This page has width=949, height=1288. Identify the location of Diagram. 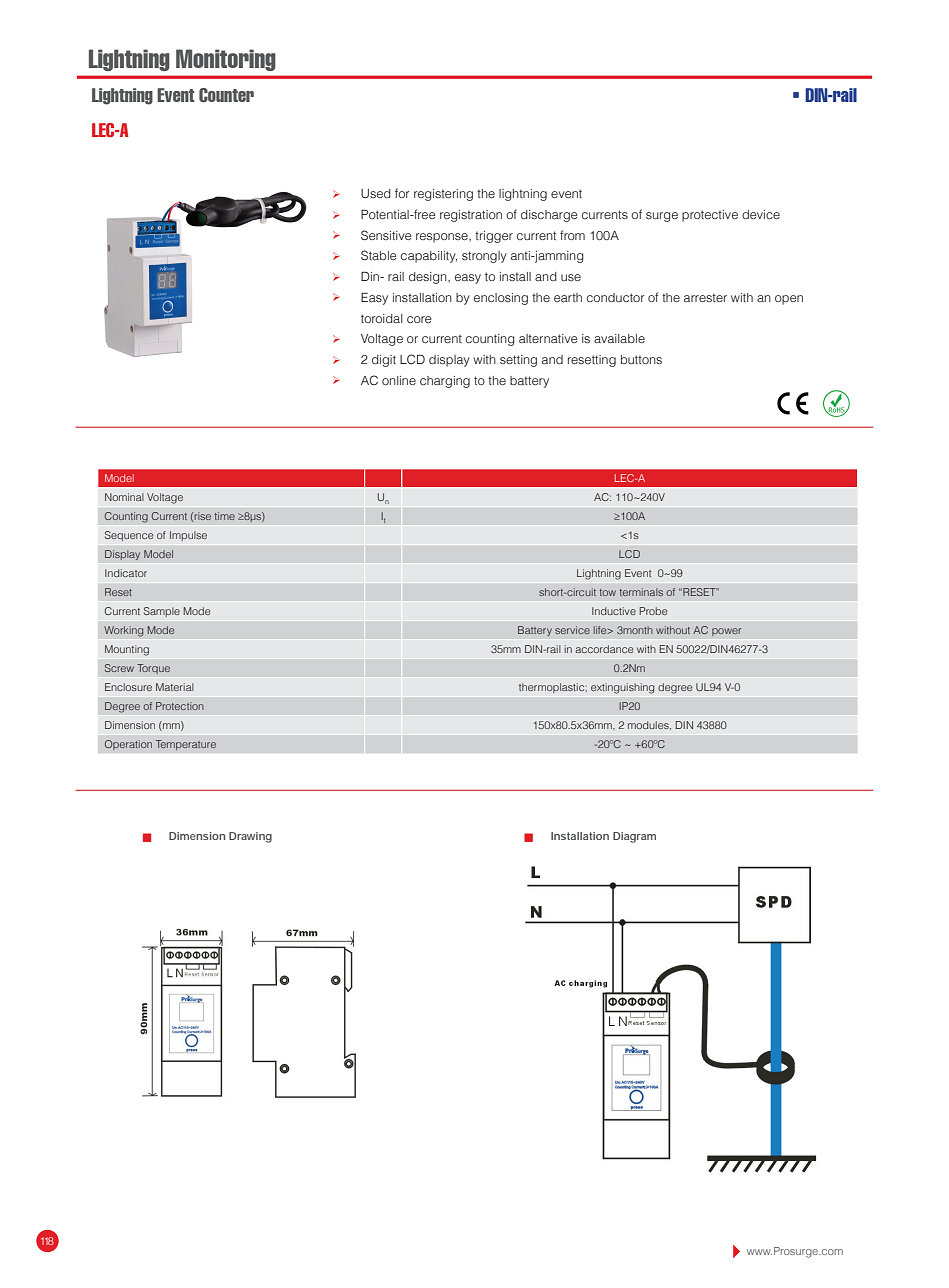
(634, 837).
